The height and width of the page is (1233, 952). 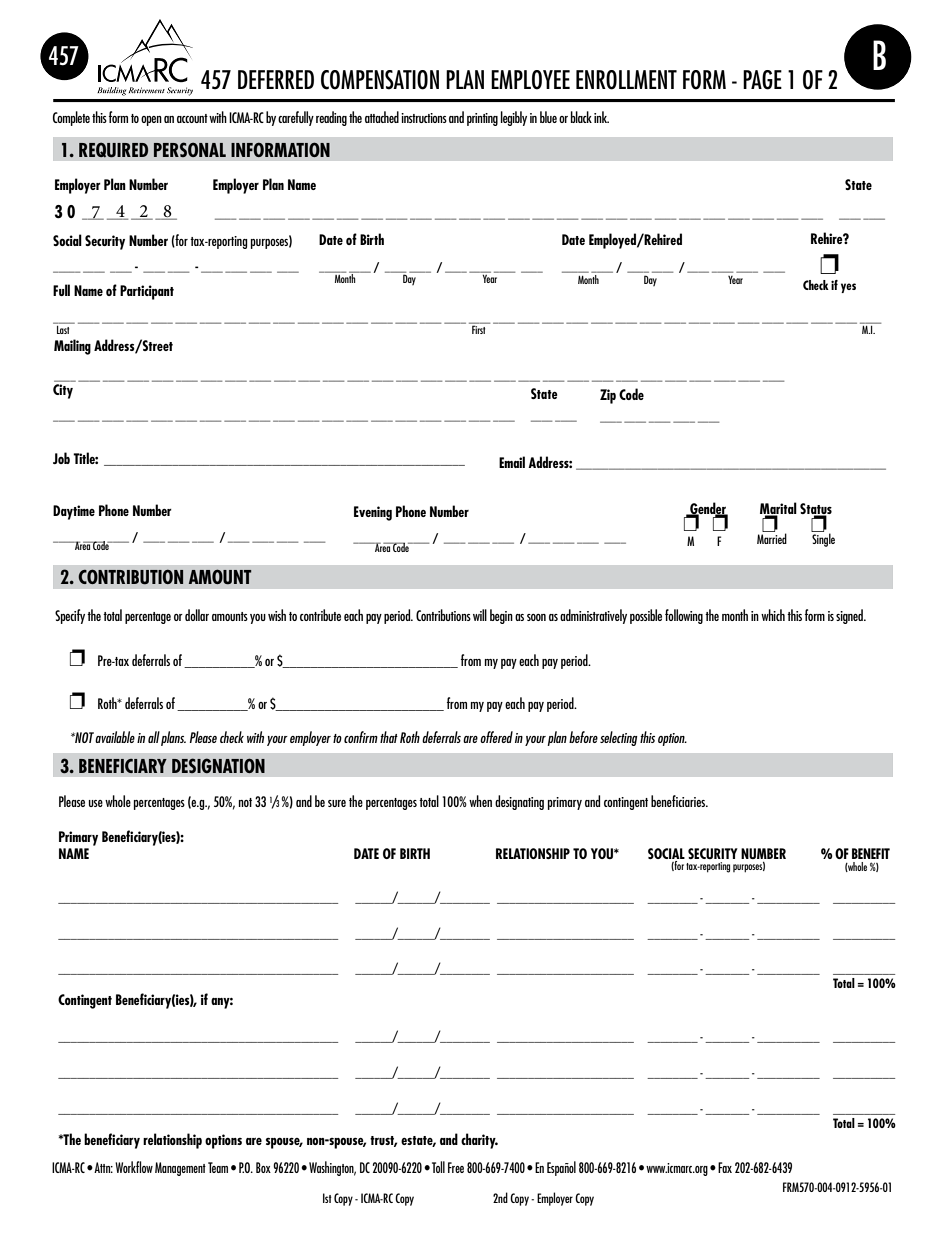 What do you see at coordinates (773, 615) in the page?
I see `which` at bounding box center [773, 615].
